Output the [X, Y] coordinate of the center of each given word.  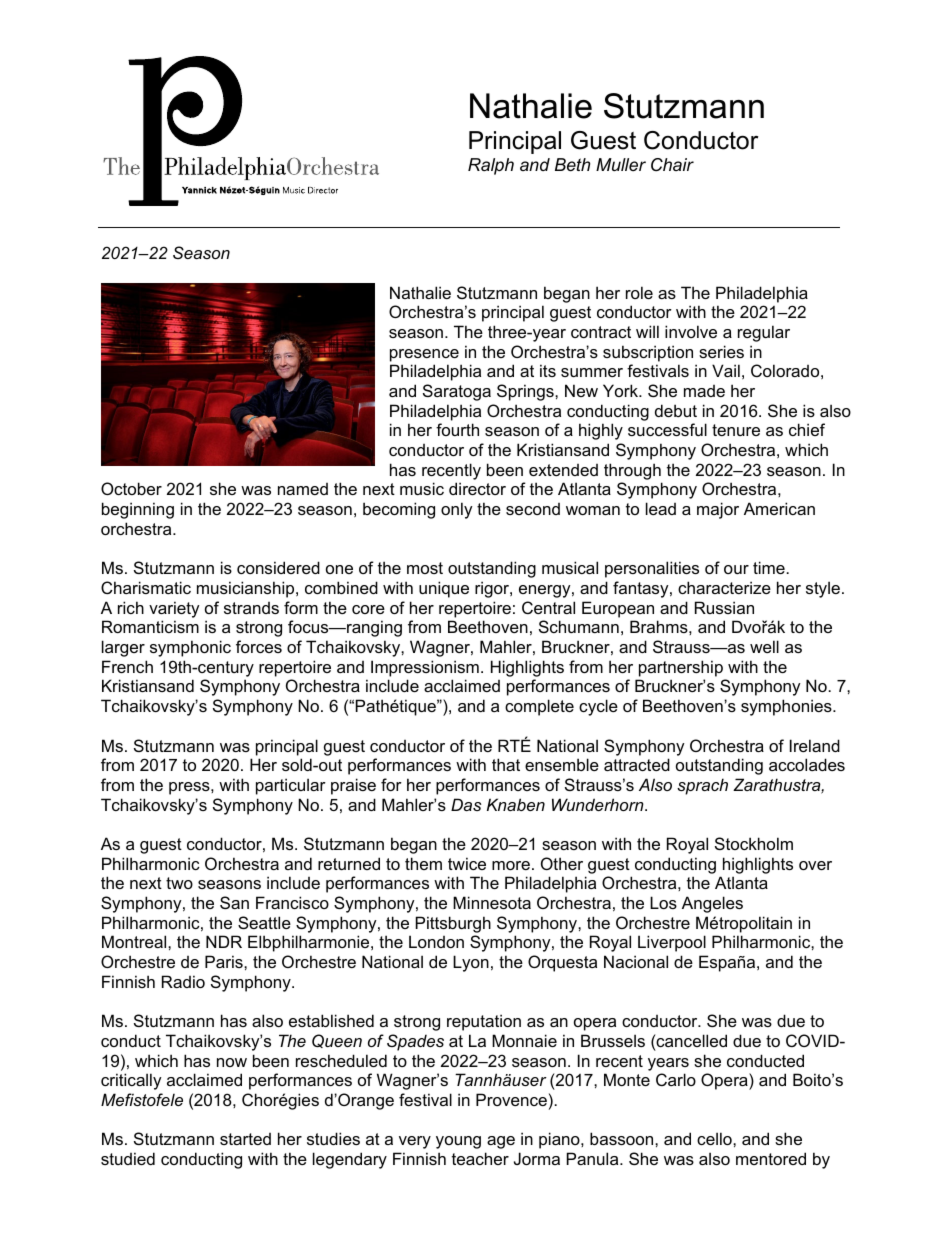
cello [715, 1138]
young [458, 1142]
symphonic [190, 648]
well [764, 646]
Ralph [491, 166]
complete [539, 707]
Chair [672, 165]
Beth [572, 165]
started [245, 1139]
